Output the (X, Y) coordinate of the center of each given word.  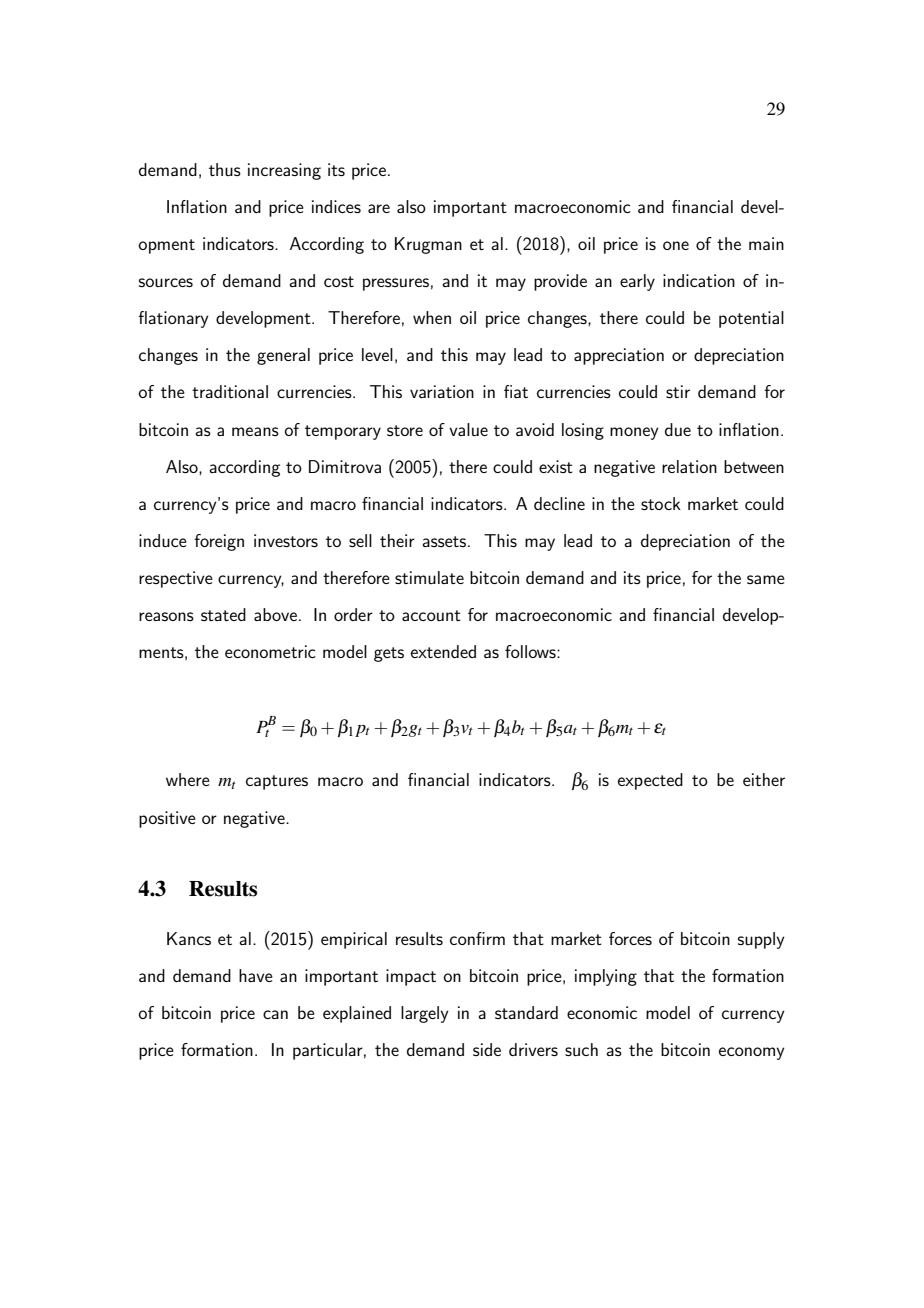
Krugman (428, 245)
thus (225, 169)
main (766, 243)
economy (752, 1053)
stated (223, 614)
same (766, 579)
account (431, 615)
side (487, 1049)
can (275, 1014)
